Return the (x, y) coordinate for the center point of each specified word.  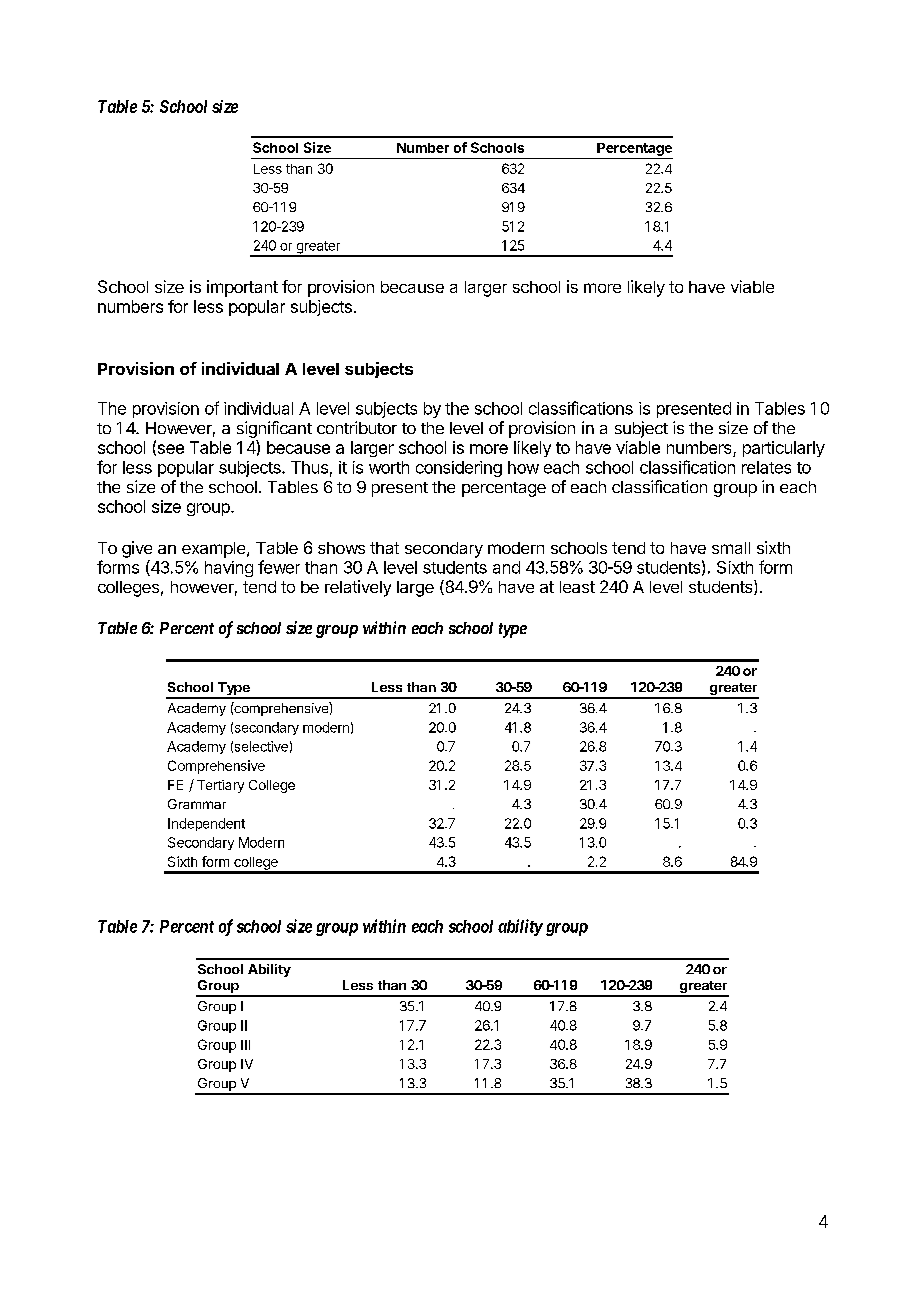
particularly (784, 449)
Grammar (197, 804)
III (245, 1045)
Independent (206, 824)
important (242, 288)
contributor (357, 427)
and (506, 567)
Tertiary (220, 786)
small (731, 548)
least (577, 587)
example (215, 550)
